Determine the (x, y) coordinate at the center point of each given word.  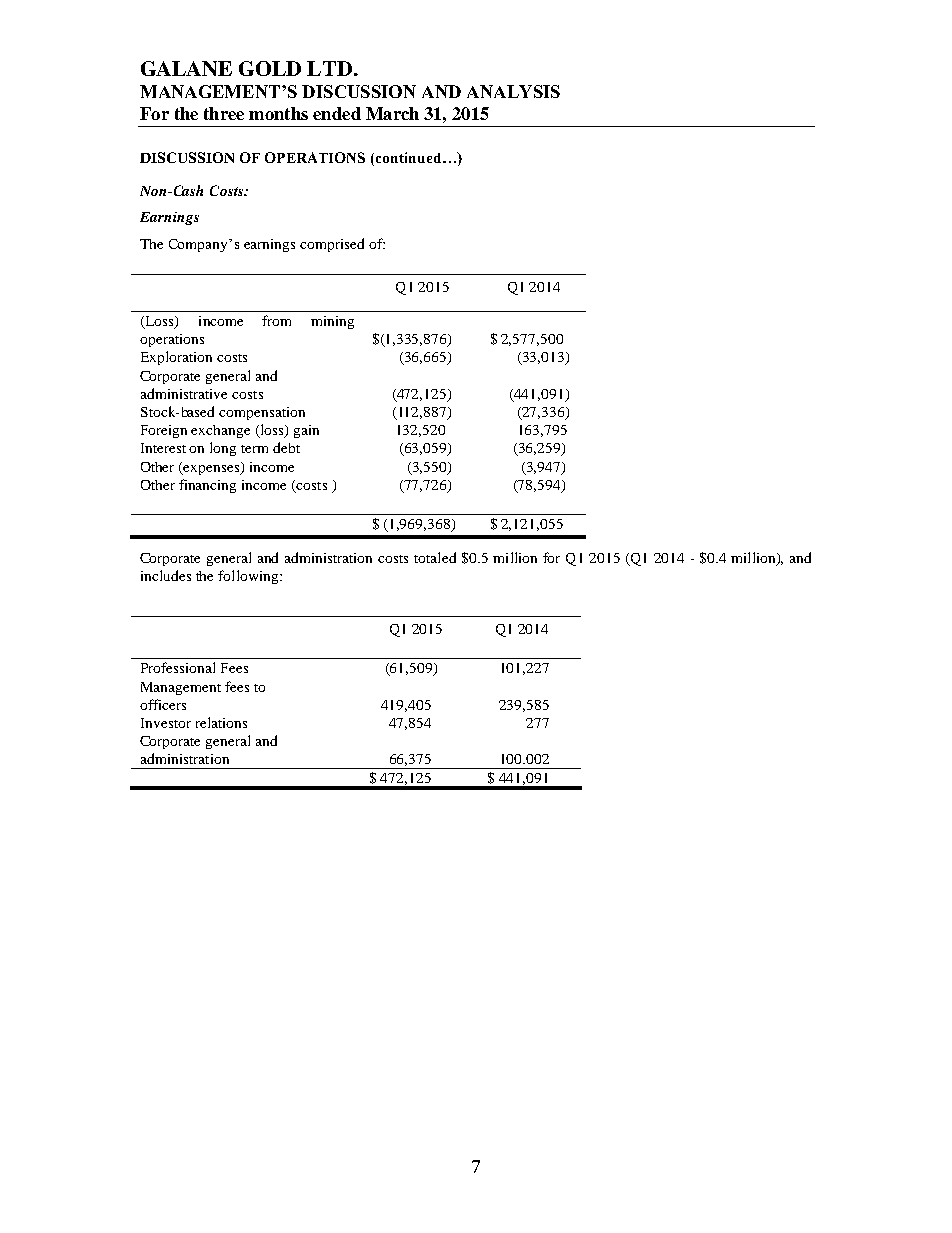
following (249, 577)
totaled (435, 557)
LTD (331, 68)
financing (207, 486)
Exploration (176, 358)
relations (221, 722)
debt (286, 447)
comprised (332, 245)
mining (332, 322)
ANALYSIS (513, 91)
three (224, 113)
